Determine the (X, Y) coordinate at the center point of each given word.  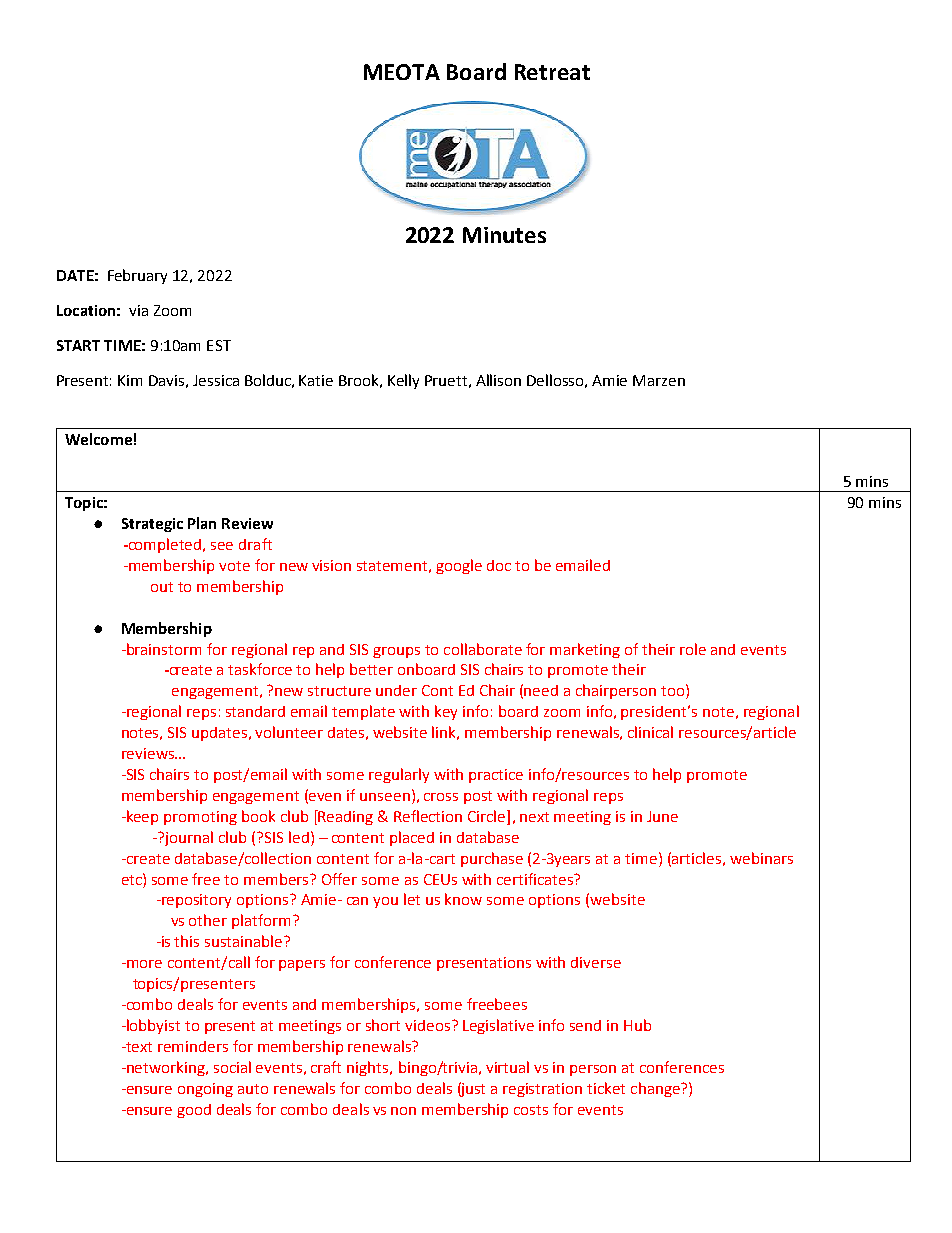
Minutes (504, 235)
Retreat (552, 72)
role (693, 649)
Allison (498, 380)
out (162, 587)
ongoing (205, 1090)
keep (141, 817)
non (403, 1111)
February (137, 276)
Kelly (403, 381)
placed (412, 838)
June (662, 816)
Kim (130, 380)
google (459, 566)
